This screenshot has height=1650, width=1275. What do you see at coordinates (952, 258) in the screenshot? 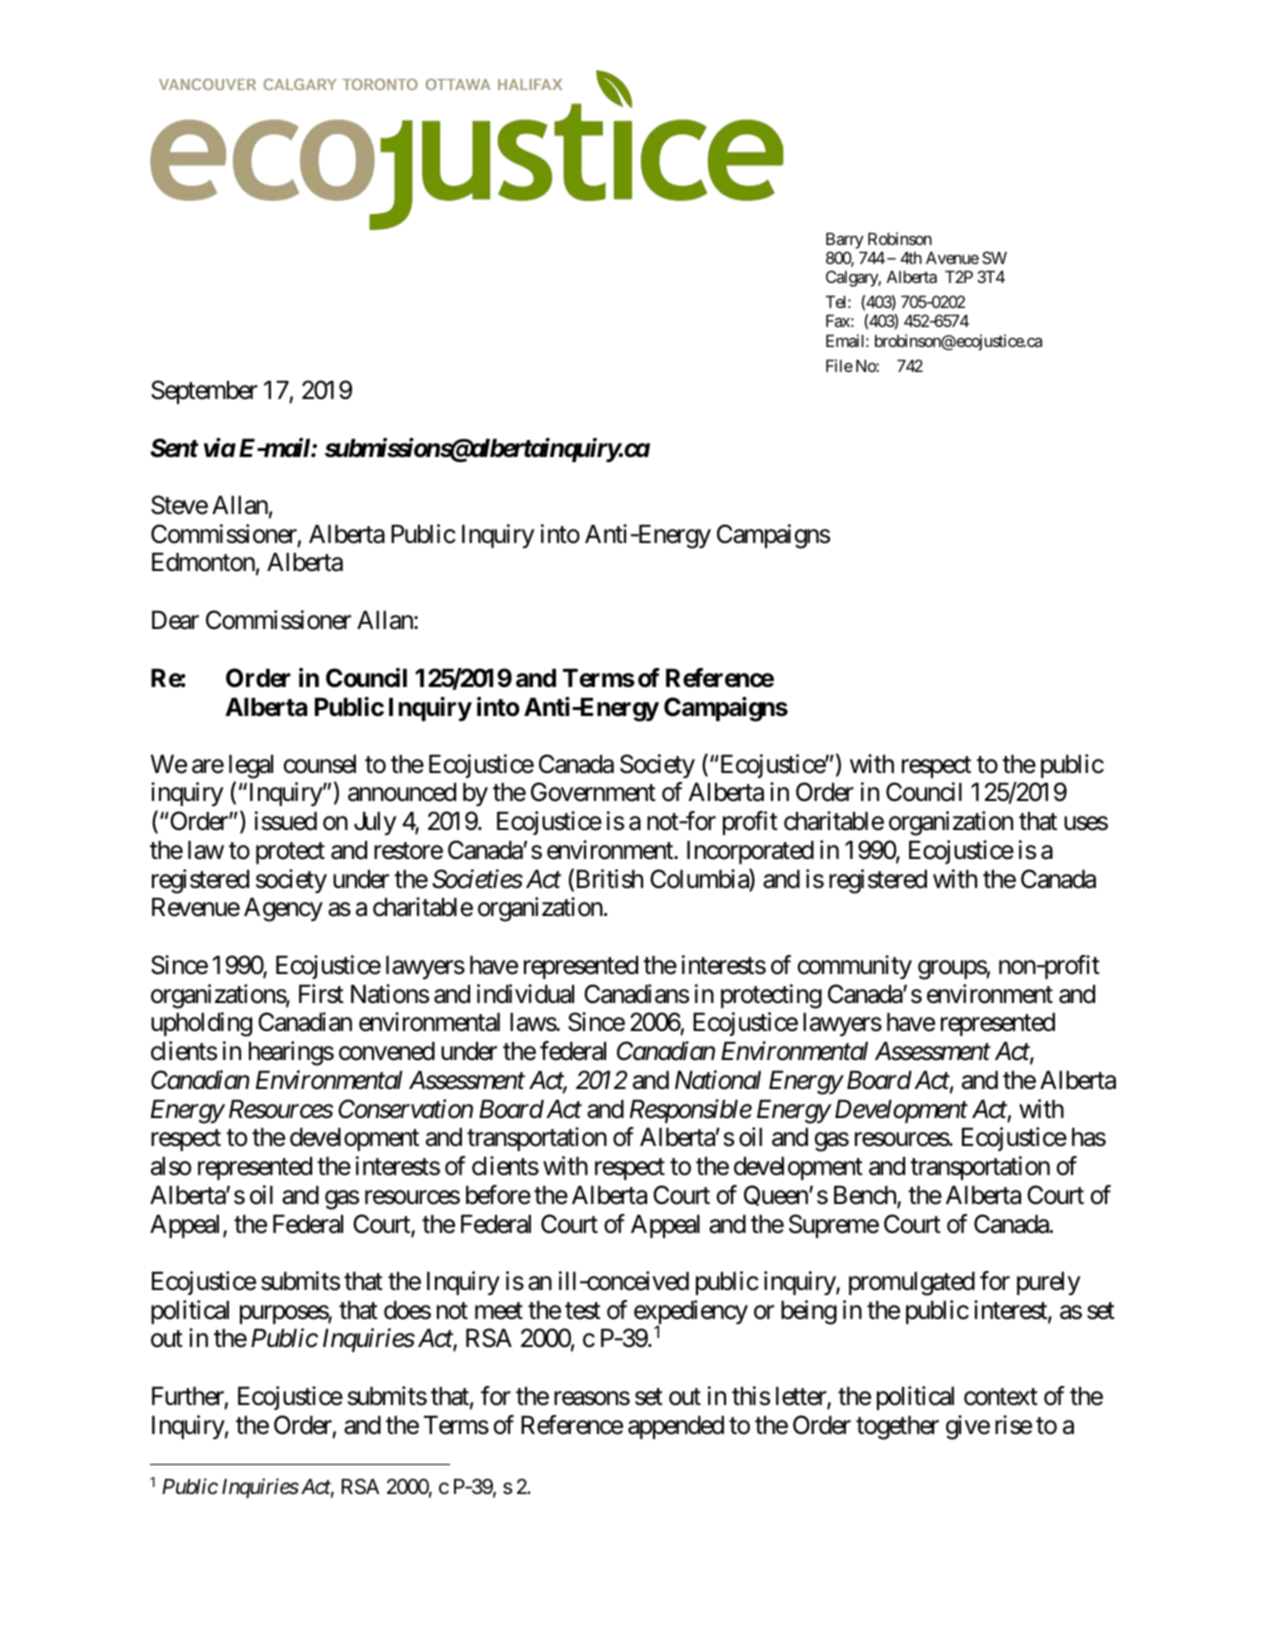
I see `Avenue` at bounding box center [952, 258].
